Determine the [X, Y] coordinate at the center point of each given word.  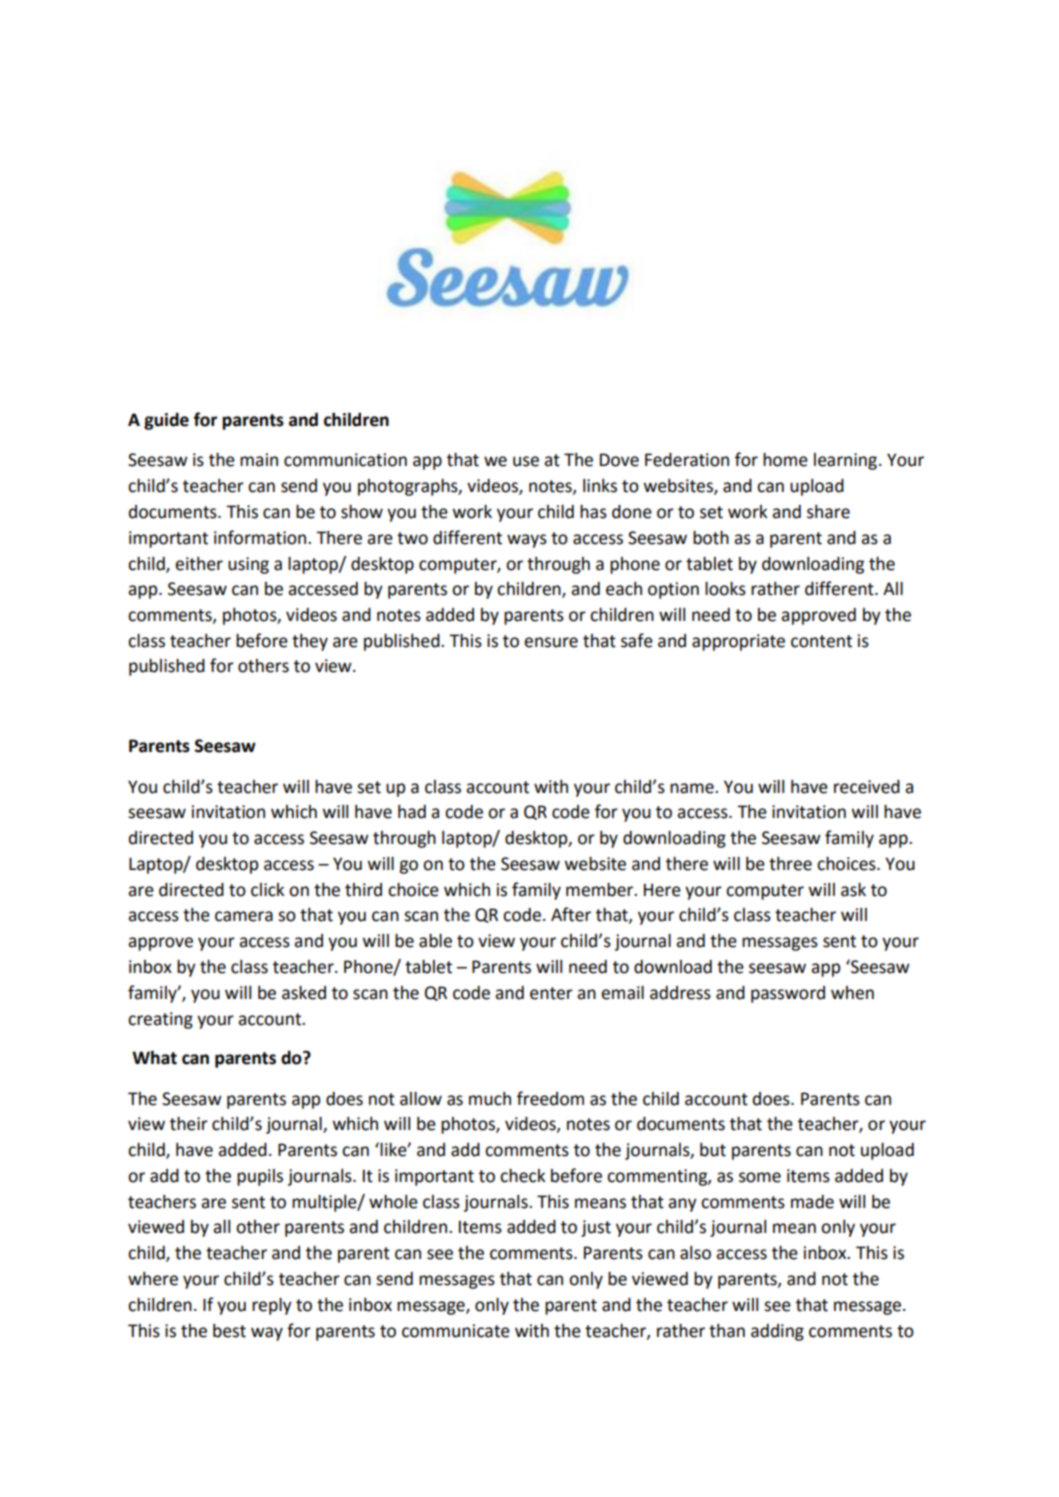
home [785, 460]
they [310, 642]
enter [551, 993]
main [259, 460]
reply [272, 1306]
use [526, 461]
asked [304, 993]
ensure [551, 642]
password [788, 994]
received [867, 787]
